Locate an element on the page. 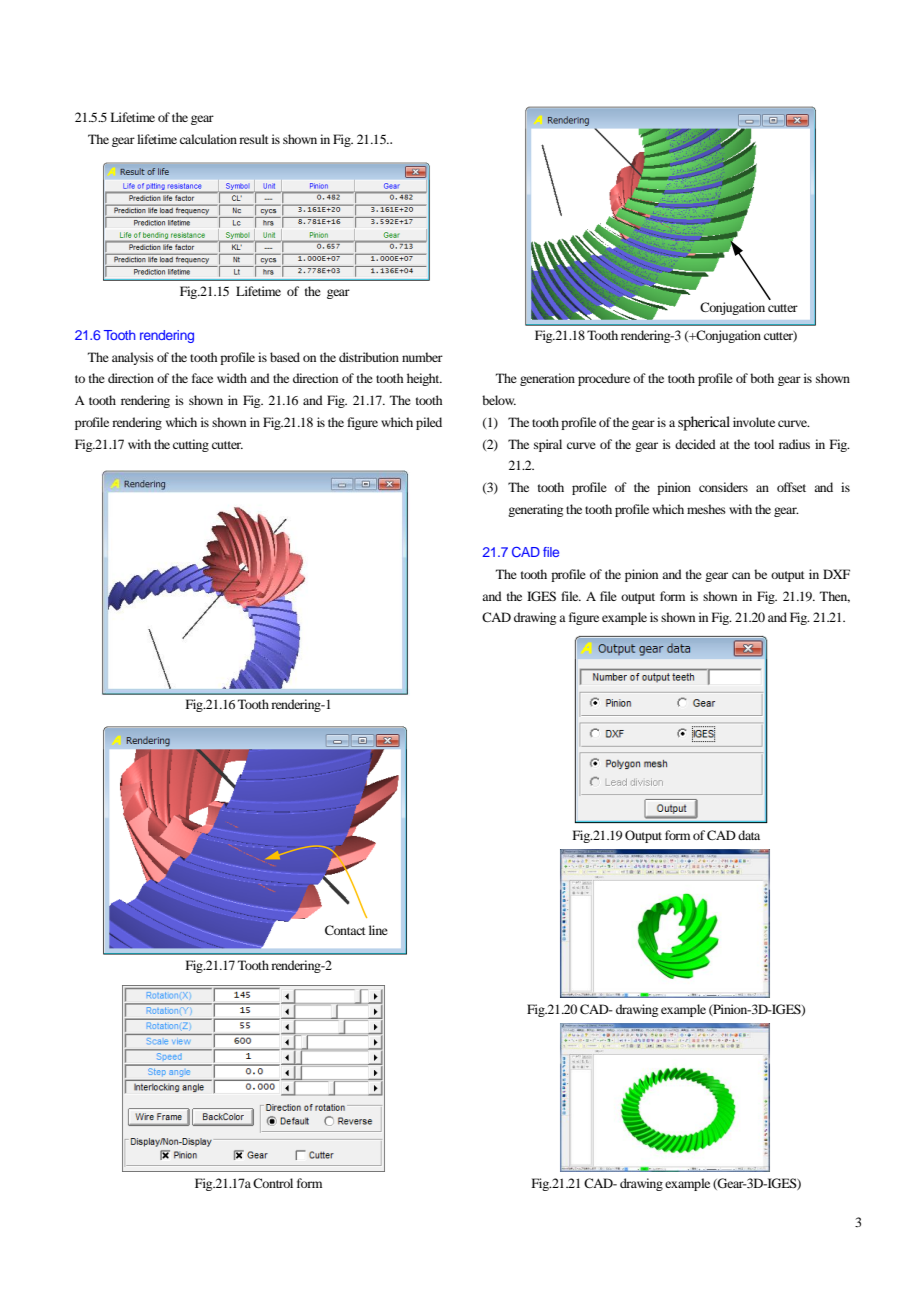 The image size is (924, 1307). both is located at coordinates (762, 378).
